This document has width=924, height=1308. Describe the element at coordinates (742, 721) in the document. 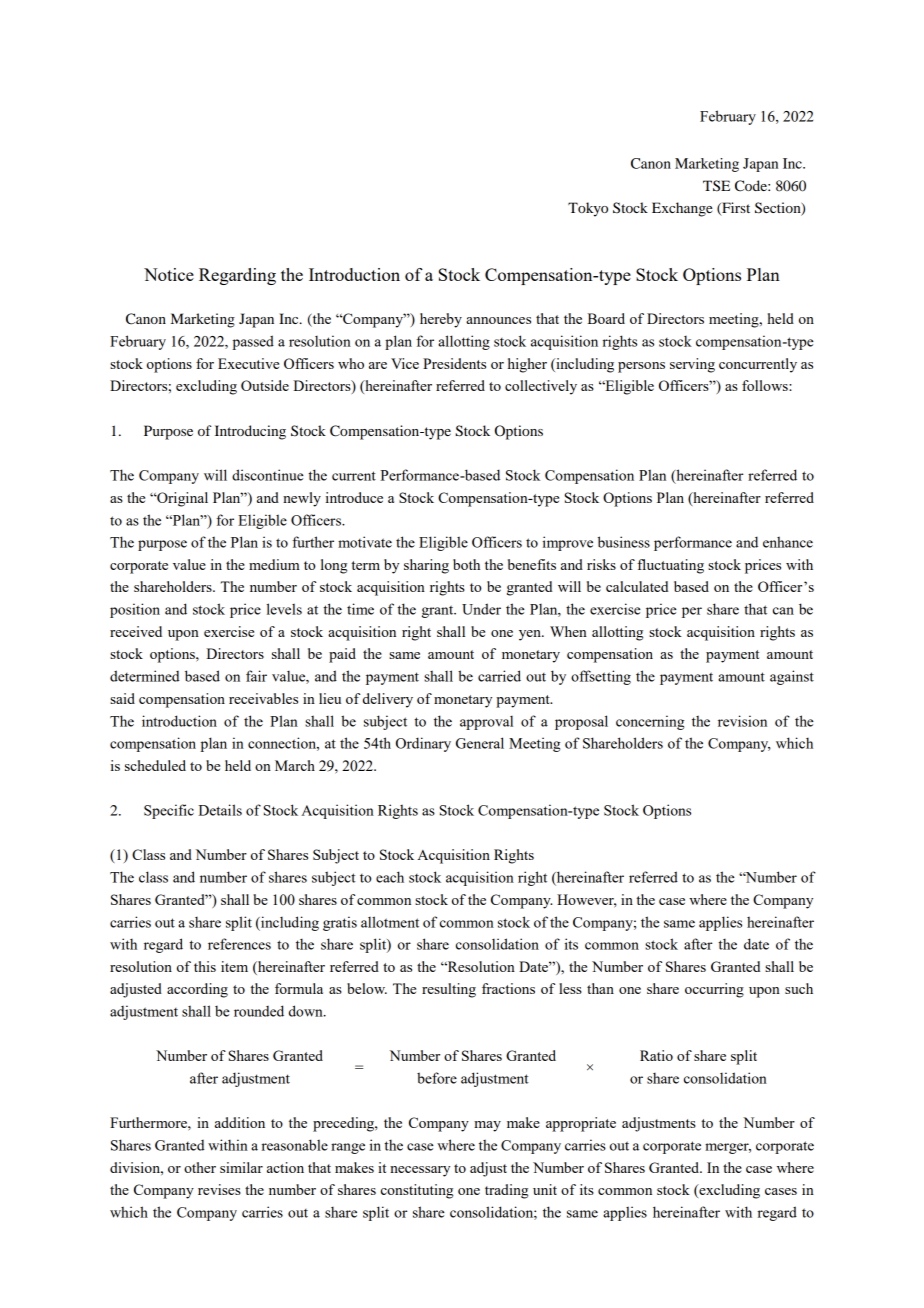

I see `revision` at that location.
